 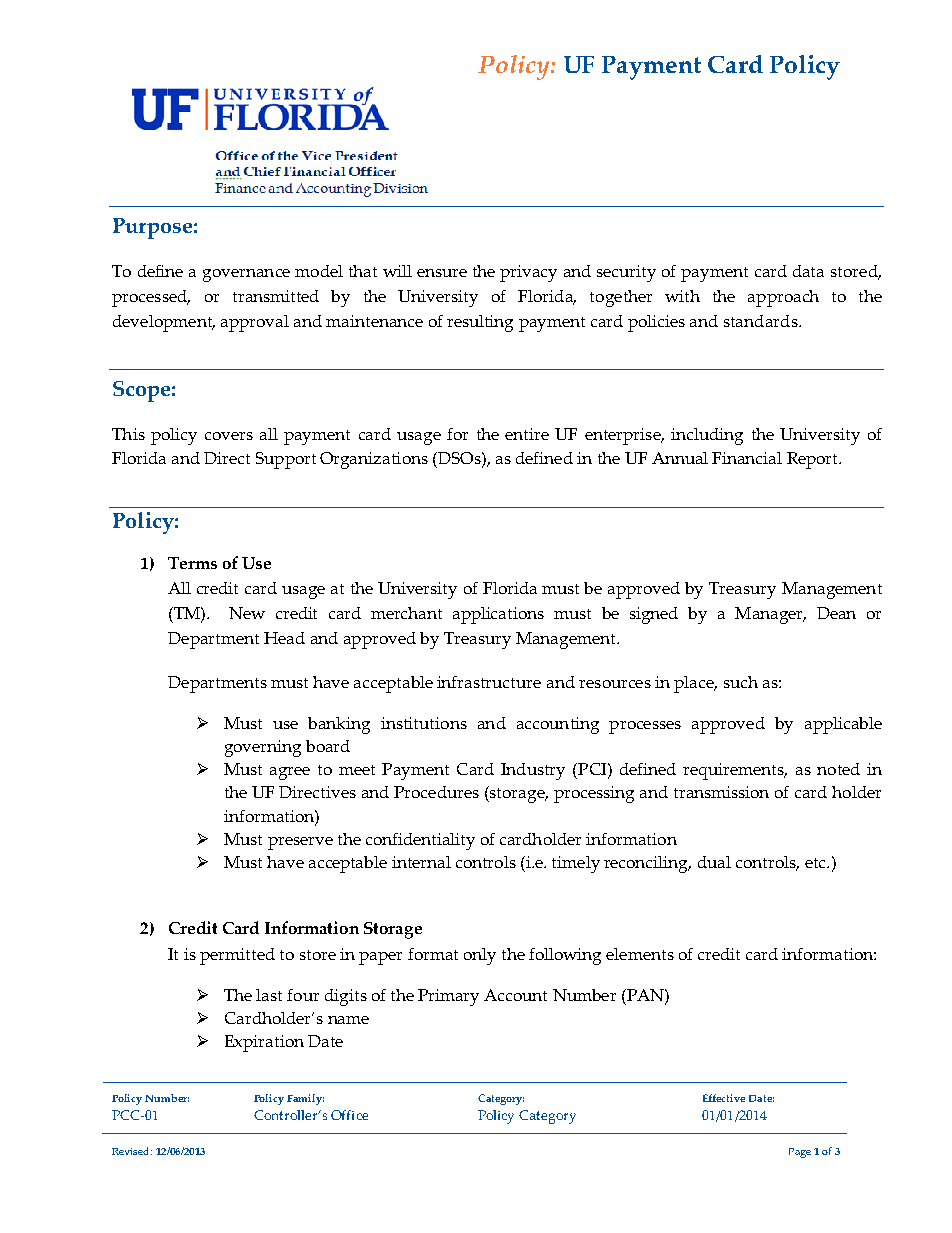 I want to click on resulting, so click(x=480, y=323).
